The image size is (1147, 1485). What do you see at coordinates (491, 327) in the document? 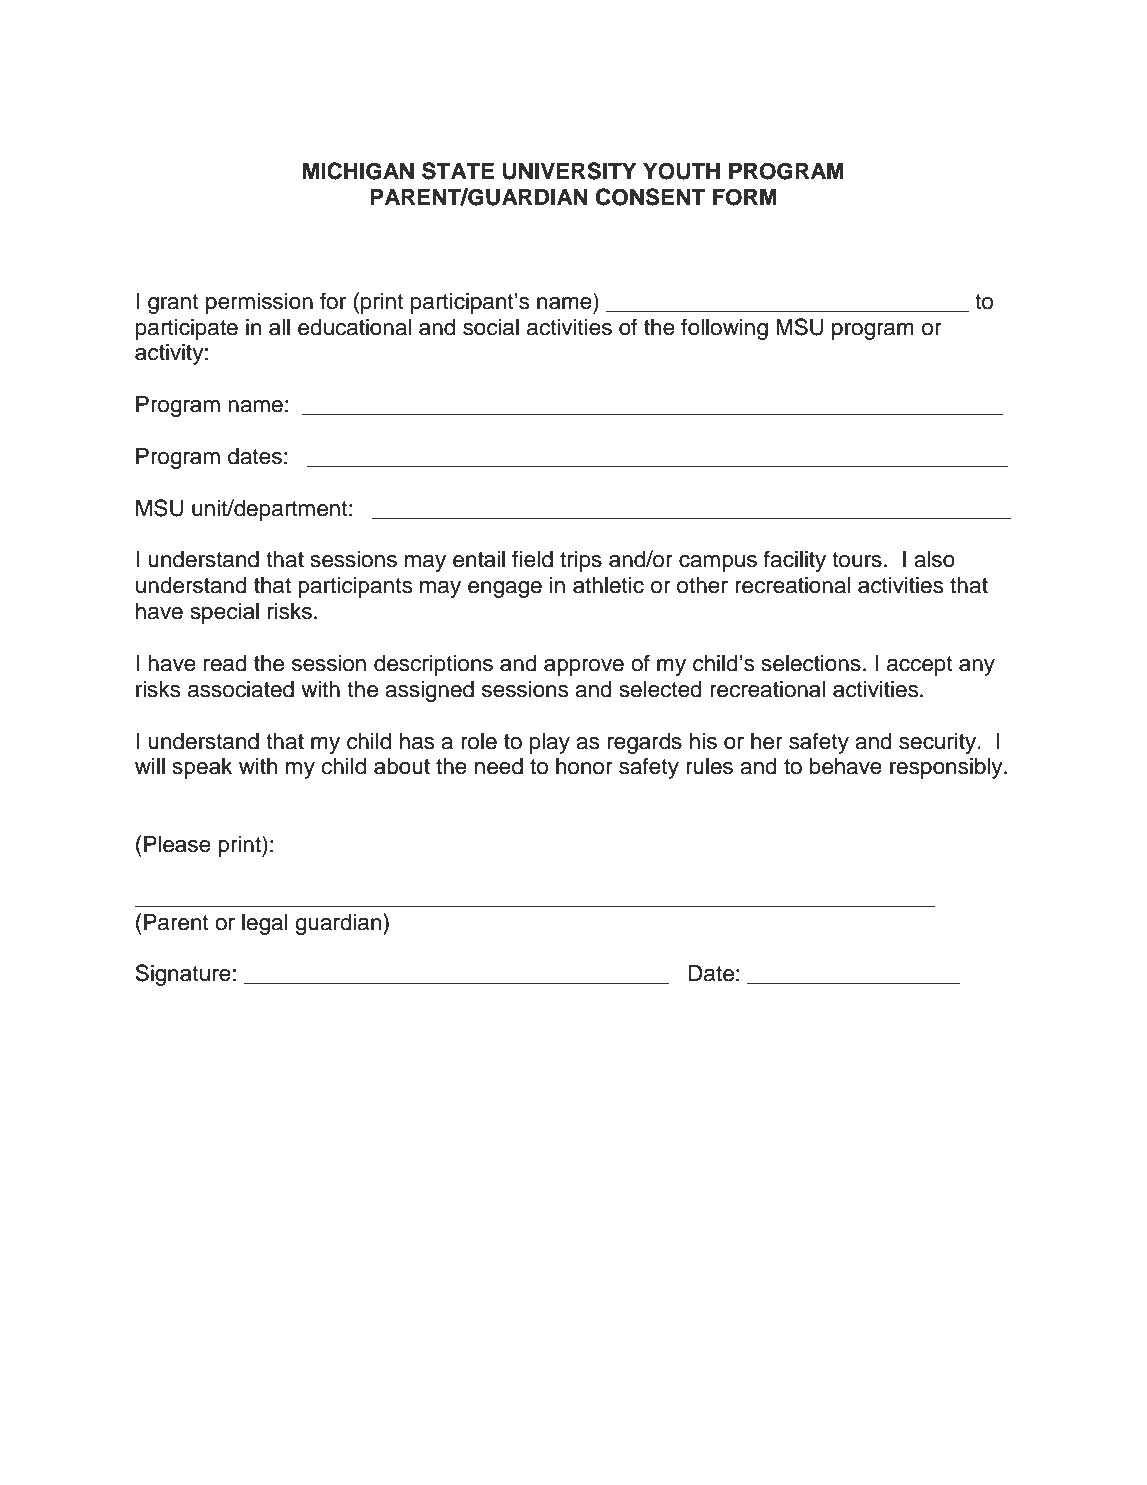
I see `social` at bounding box center [491, 327].
